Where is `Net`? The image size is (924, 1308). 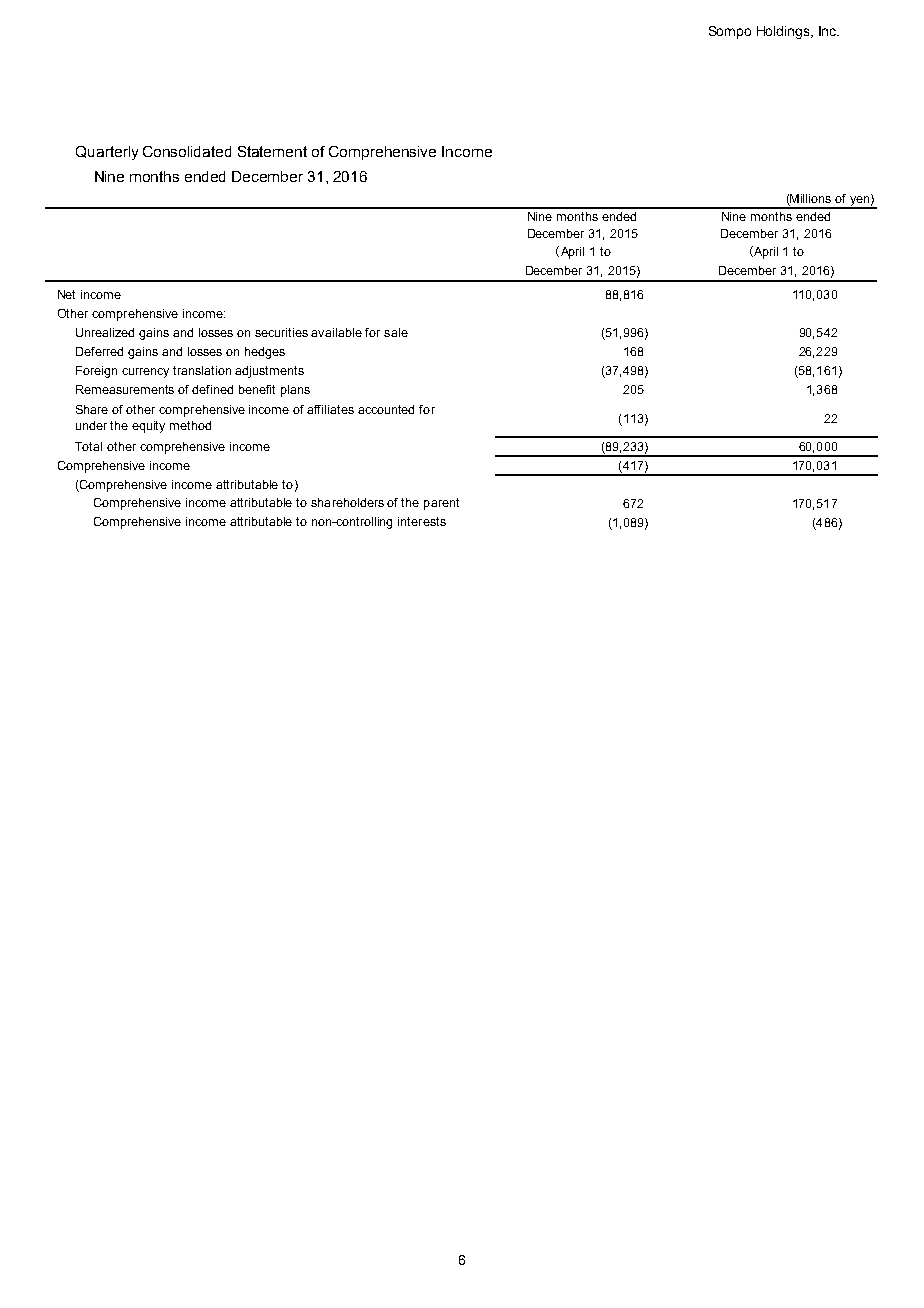 Net is located at coordinates (66, 294).
